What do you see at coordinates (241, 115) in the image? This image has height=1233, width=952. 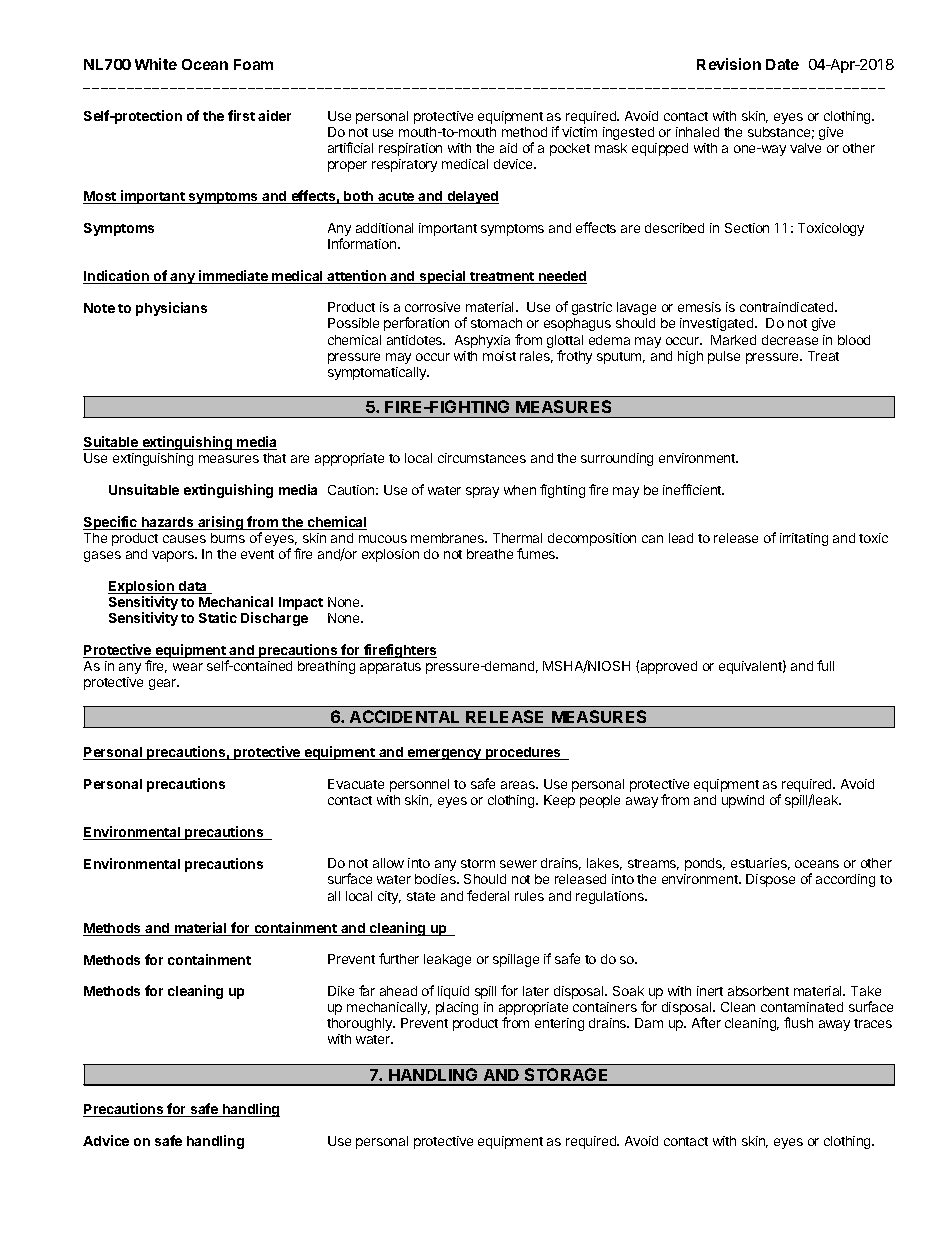 I see `first` at bounding box center [241, 115].
